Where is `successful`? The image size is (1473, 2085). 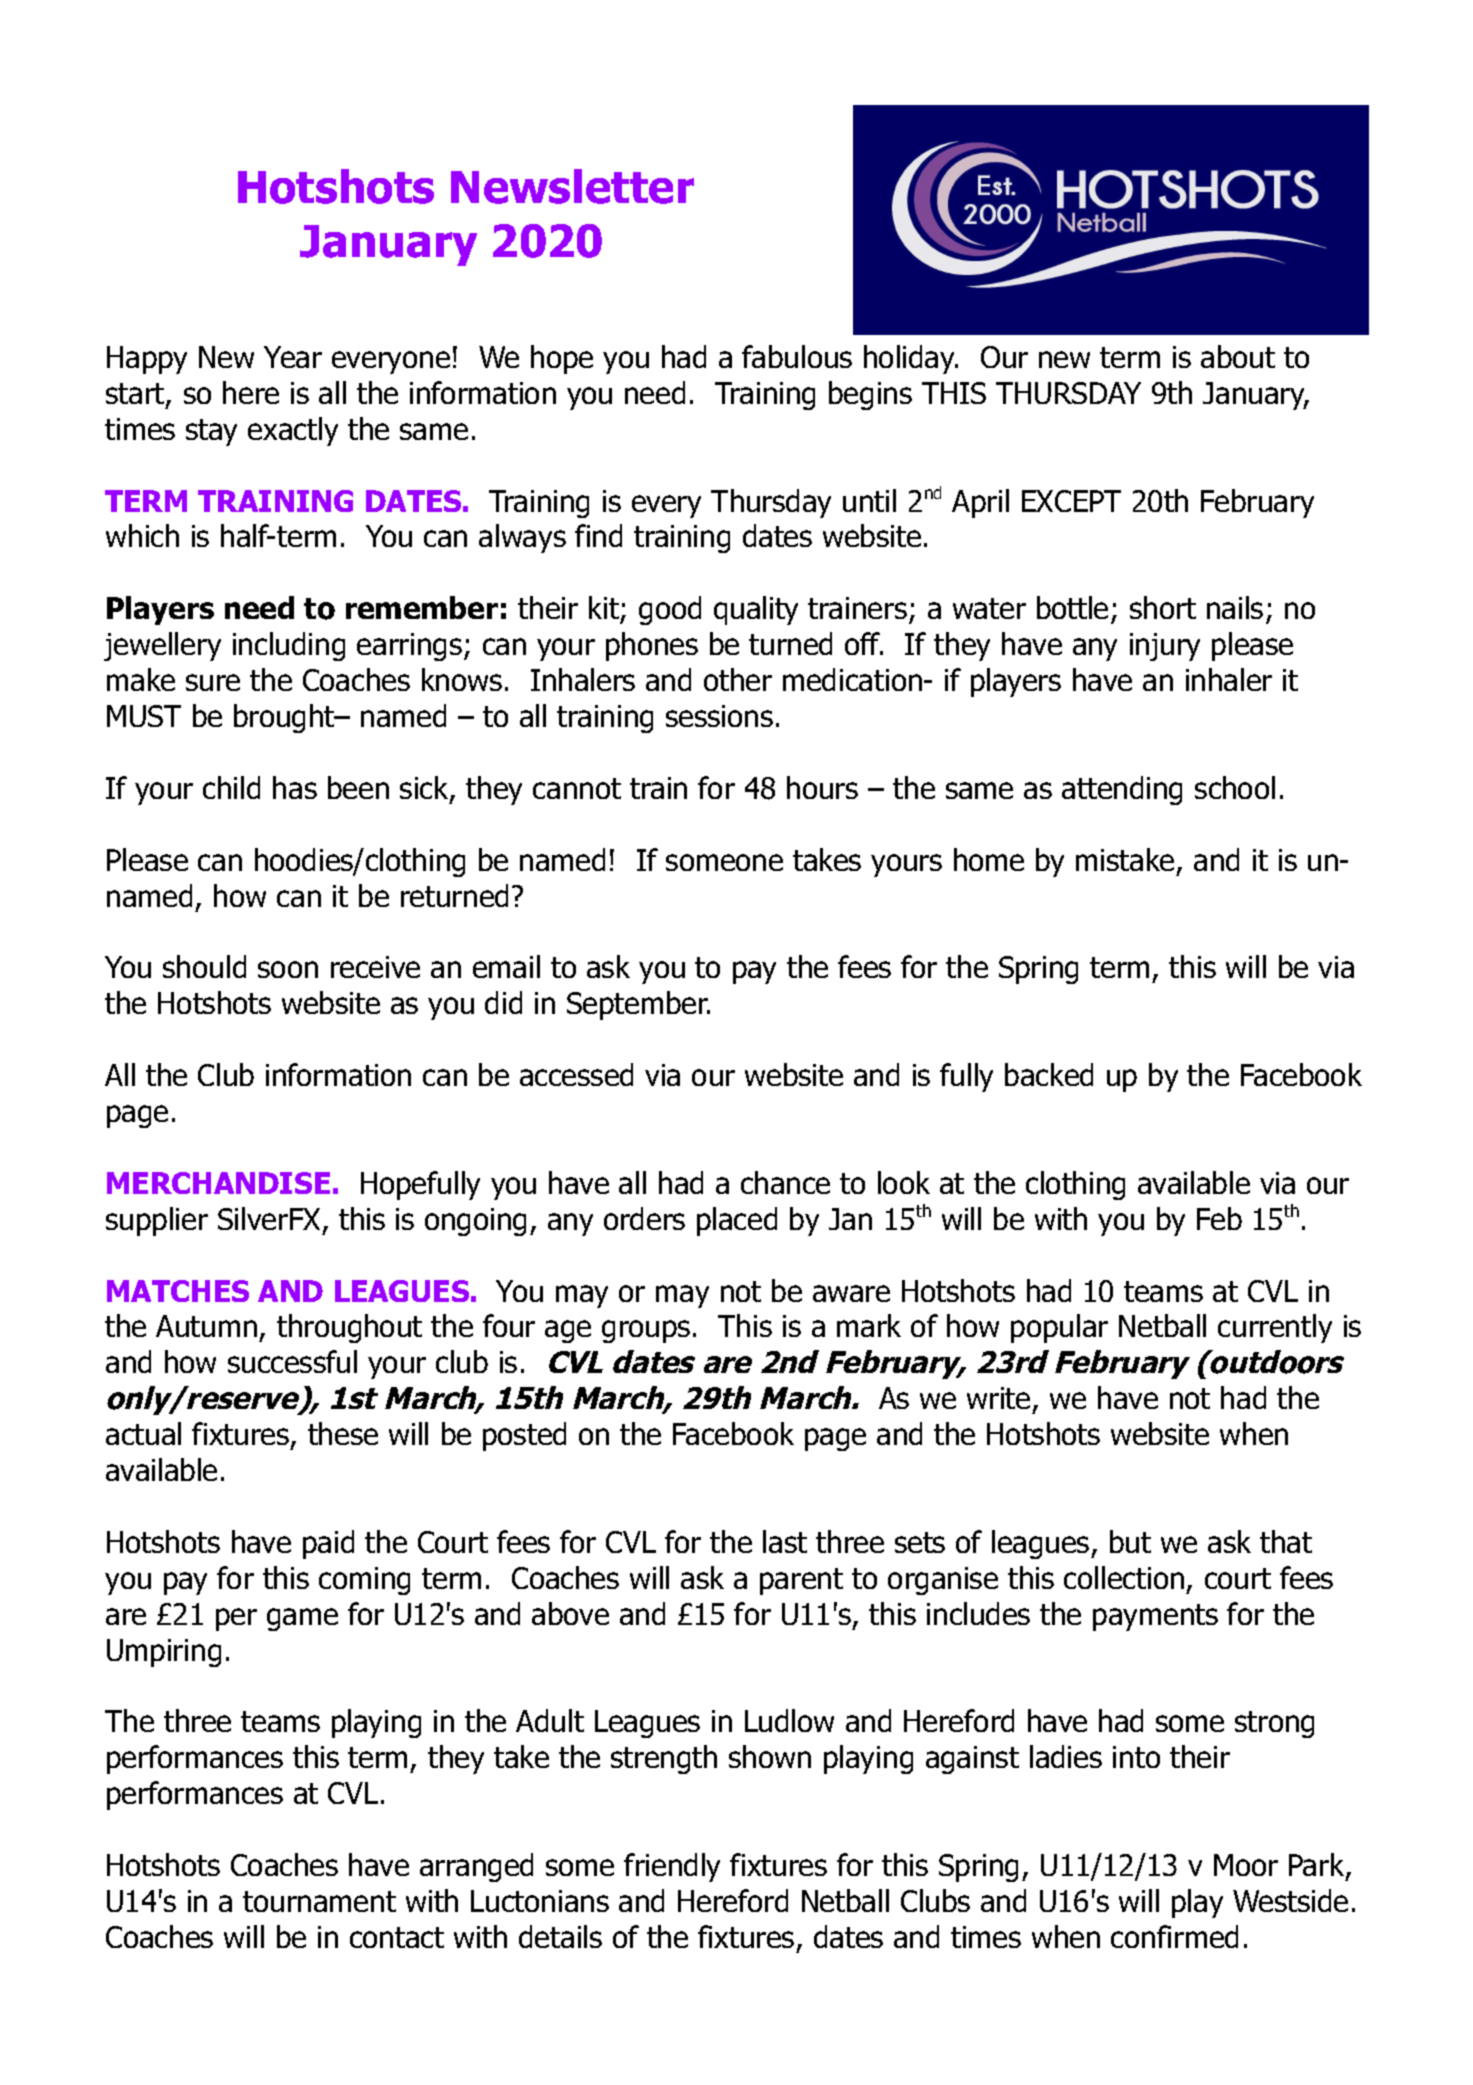
successful is located at coordinates (292, 1361).
